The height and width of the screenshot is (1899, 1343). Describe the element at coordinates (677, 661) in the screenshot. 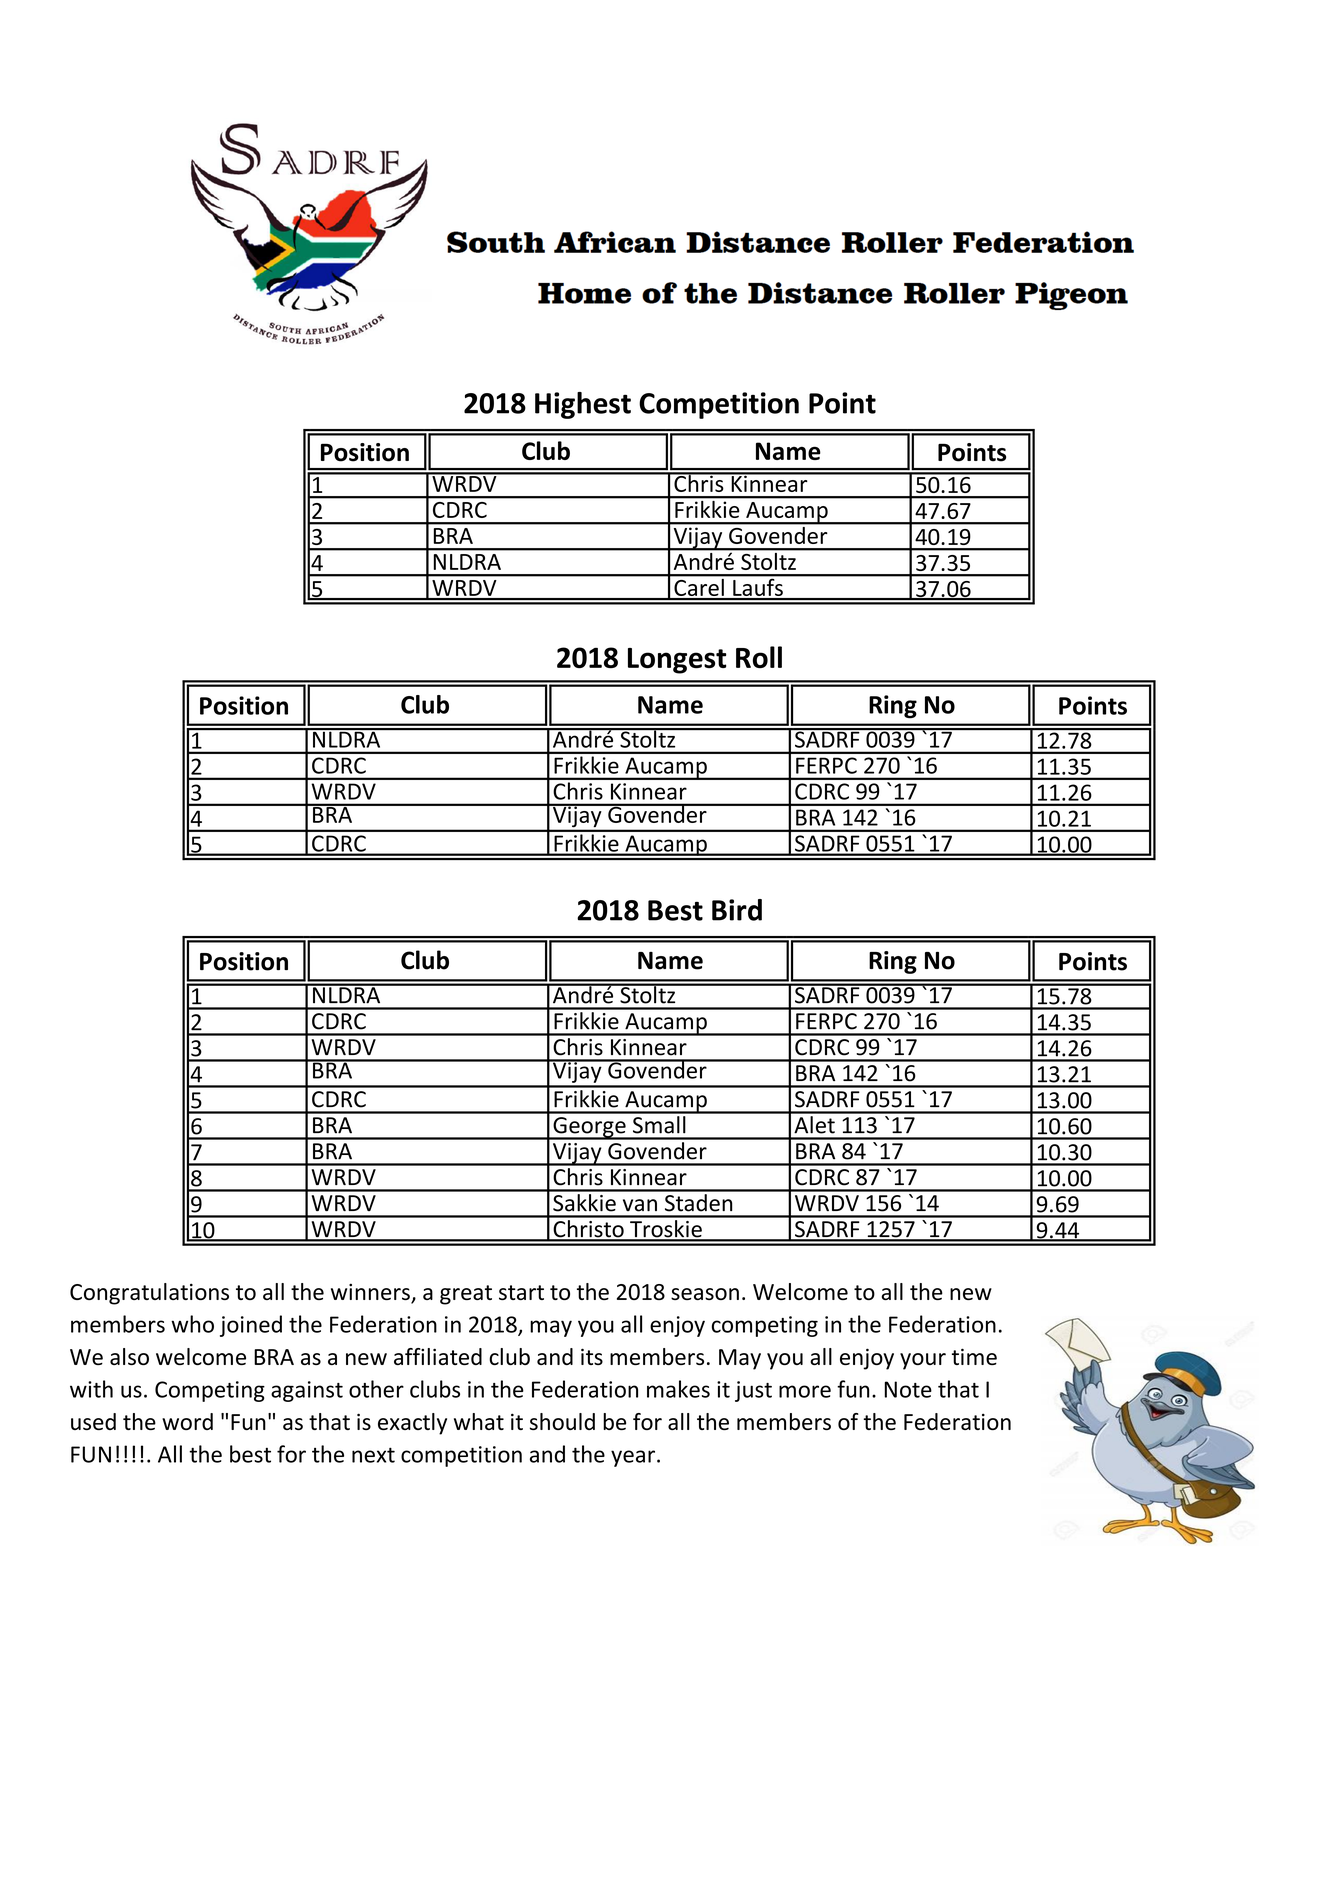

I see `Longest` at that location.
